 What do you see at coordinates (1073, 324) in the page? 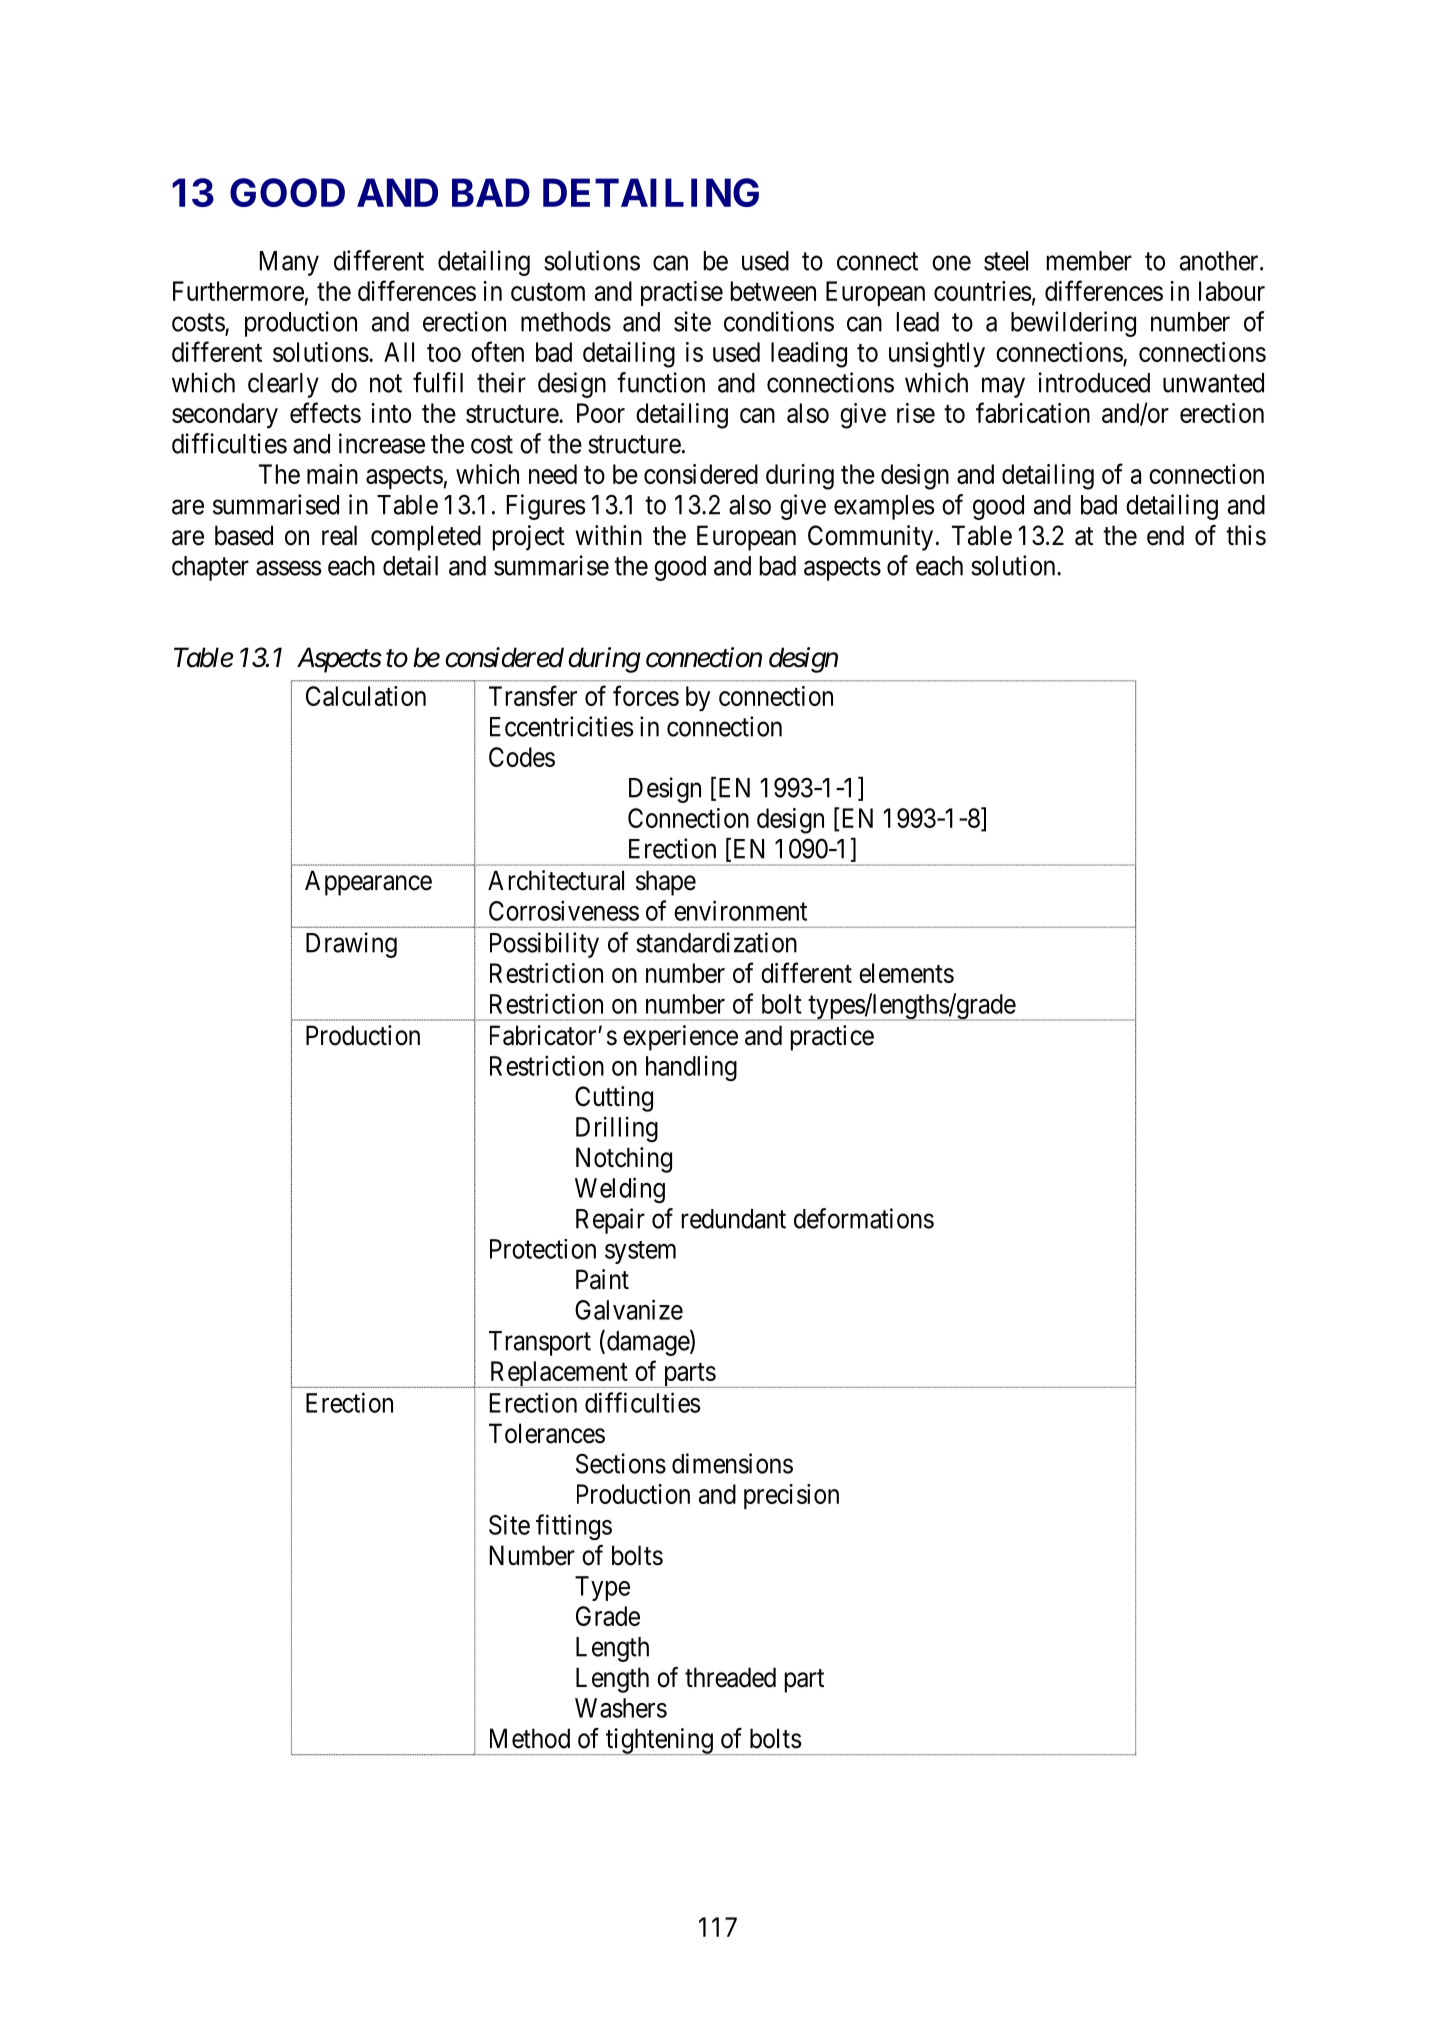
I see `bewildering` at bounding box center [1073, 324].
